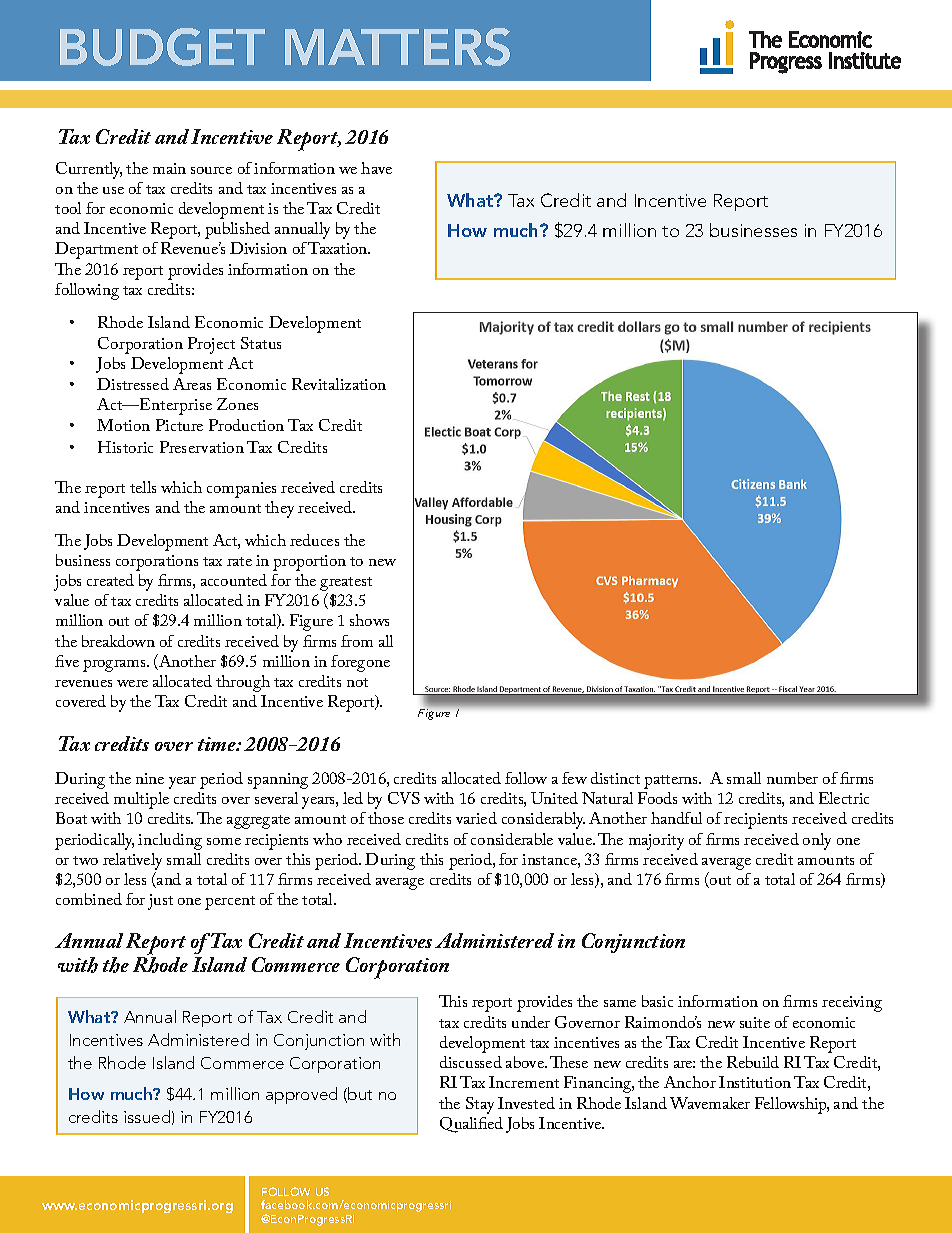 Image resolution: width=952 pixels, height=1233 pixels. What do you see at coordinates (376, 168) in the page?
I see `have` at bounding box center [376, 168].
